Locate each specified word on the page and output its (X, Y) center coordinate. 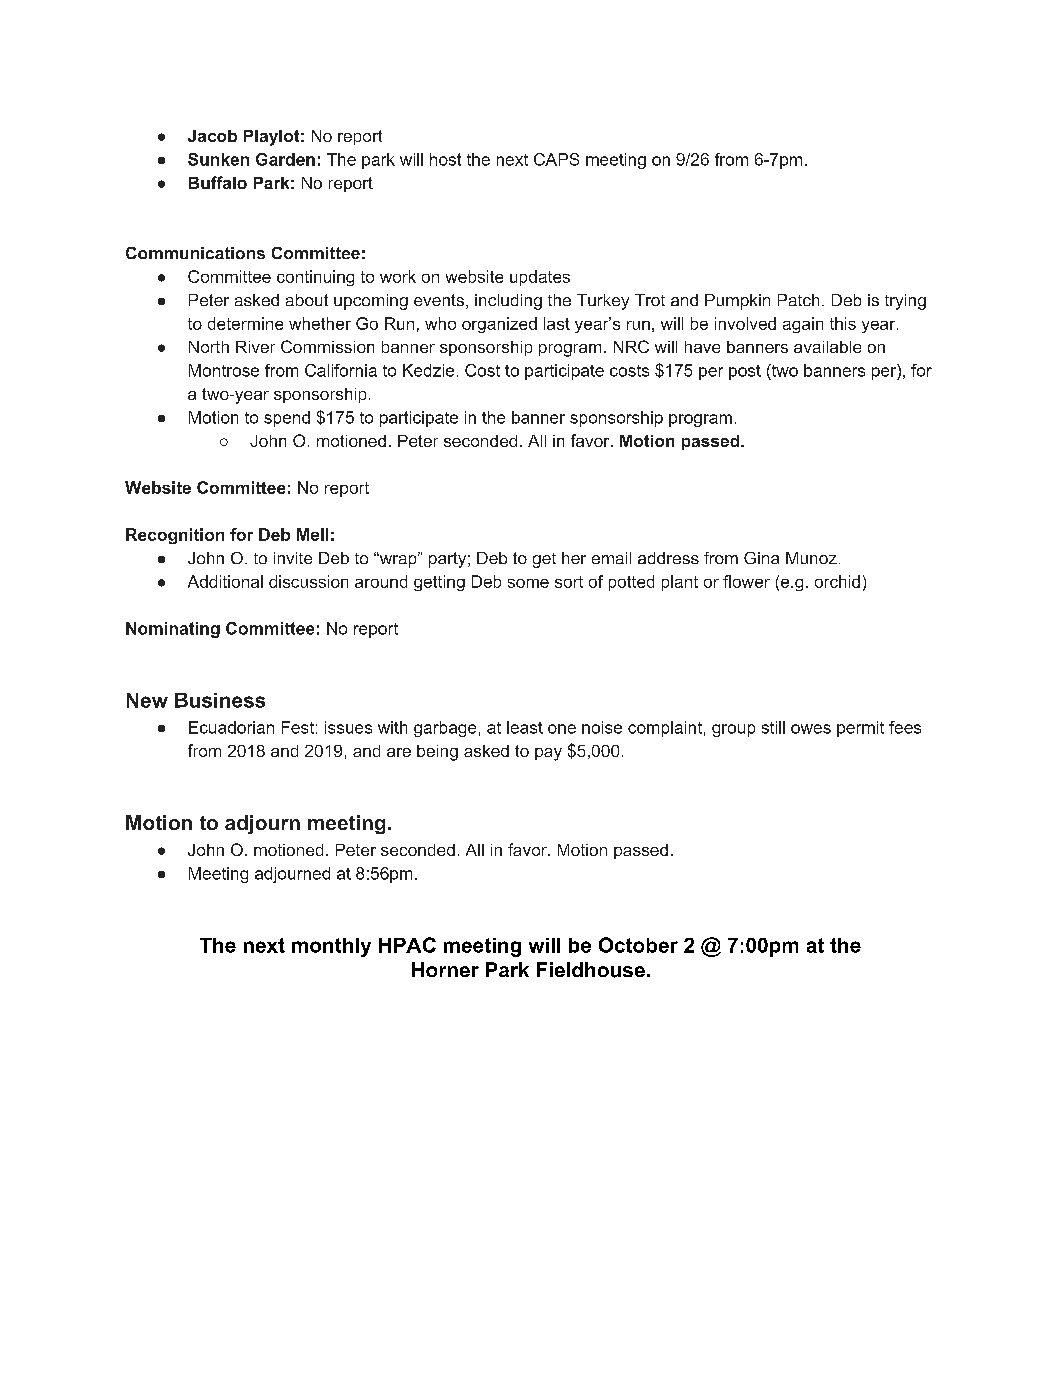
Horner (445, 969)
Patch (798, 300)
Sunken (218, 159)
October (638, 945)
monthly (331, 947)
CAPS (556, 159)
